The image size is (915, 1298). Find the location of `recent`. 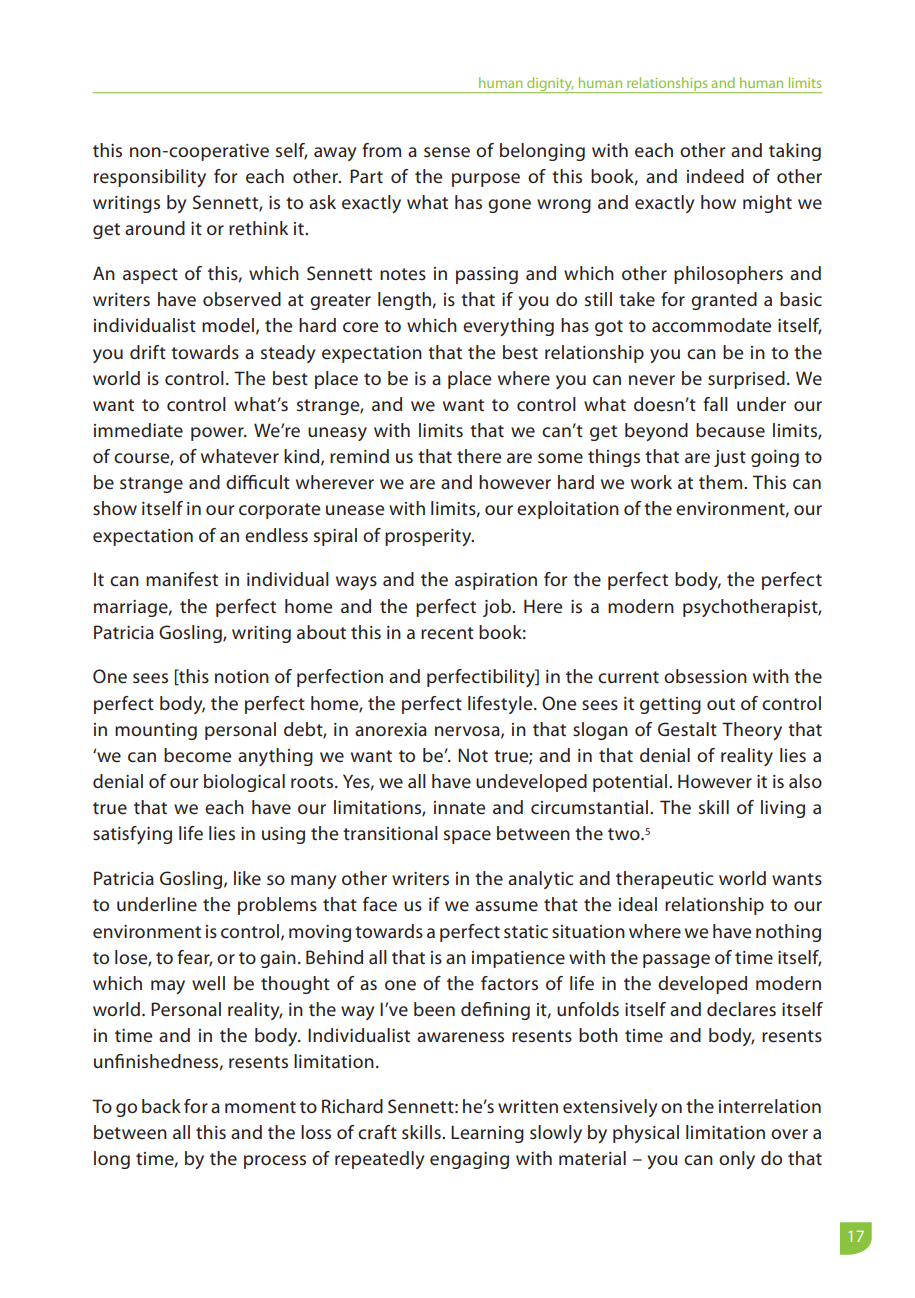

recent is located at coordinates (447, 633).
